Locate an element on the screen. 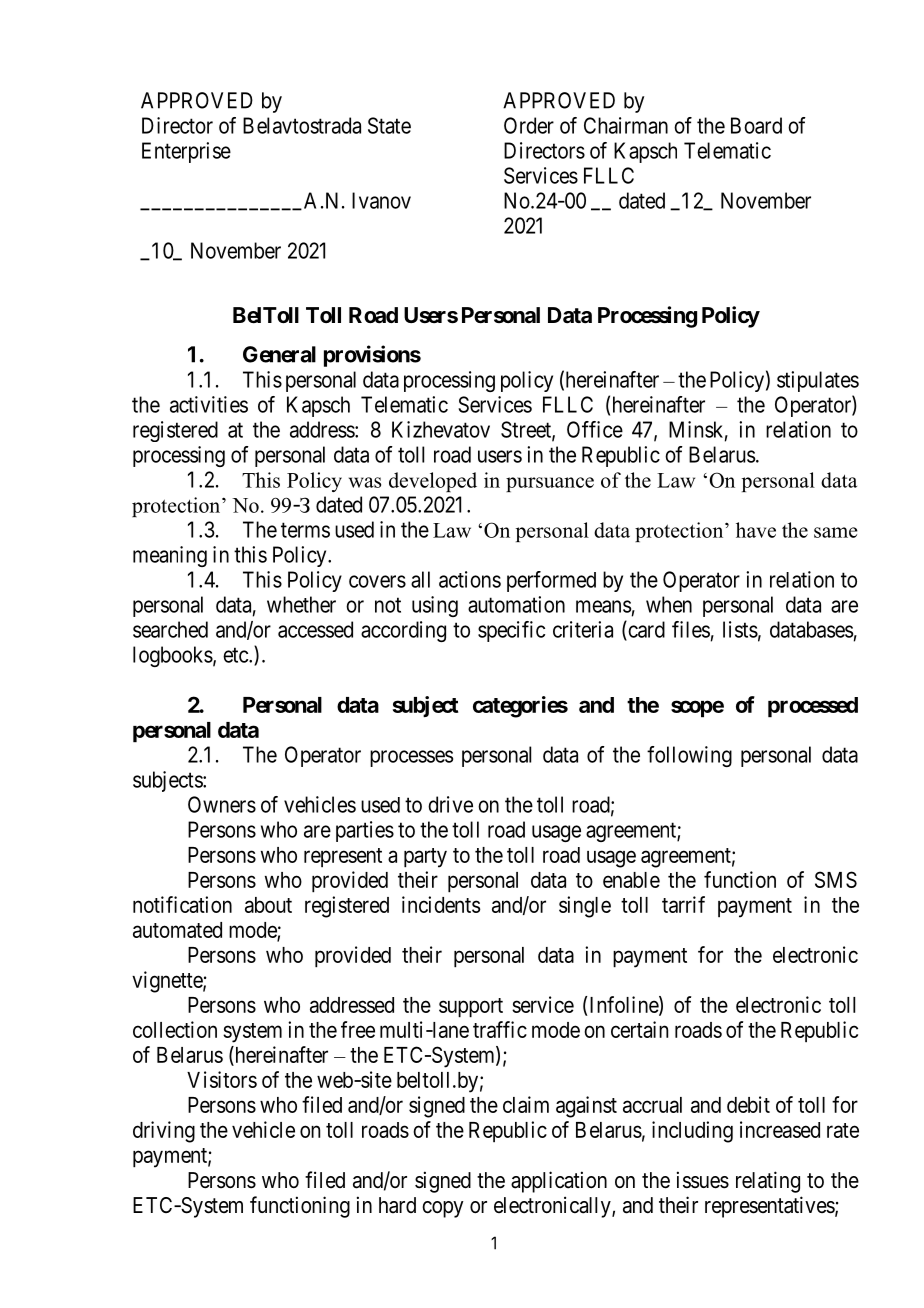  Order is located at coordinates (529, 125).
